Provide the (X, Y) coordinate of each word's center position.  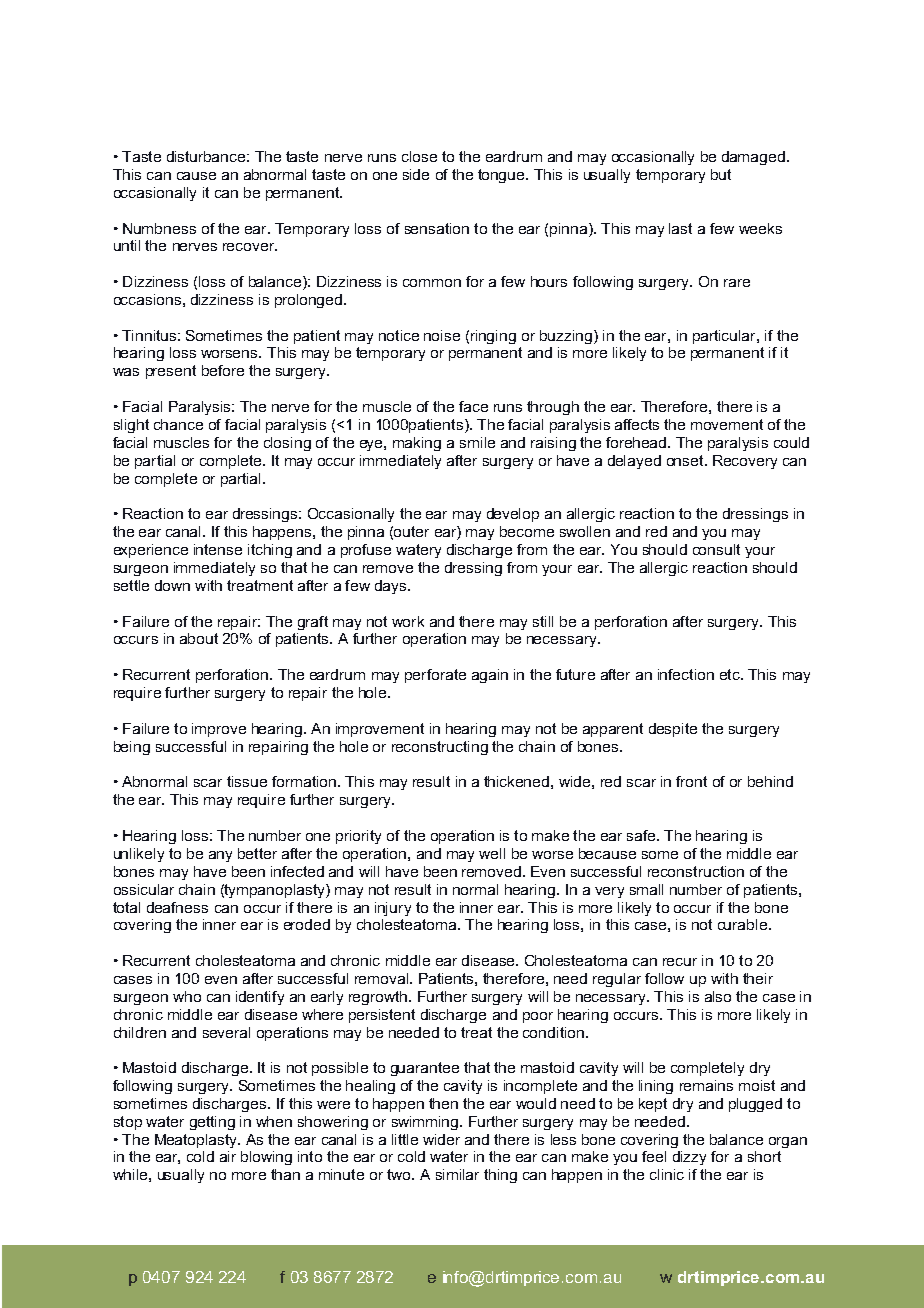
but (721, 174)
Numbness (159, 228)
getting (212, 1123)
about (199, 638)
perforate (435, 676)
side (416, 174)
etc (731, 674)
